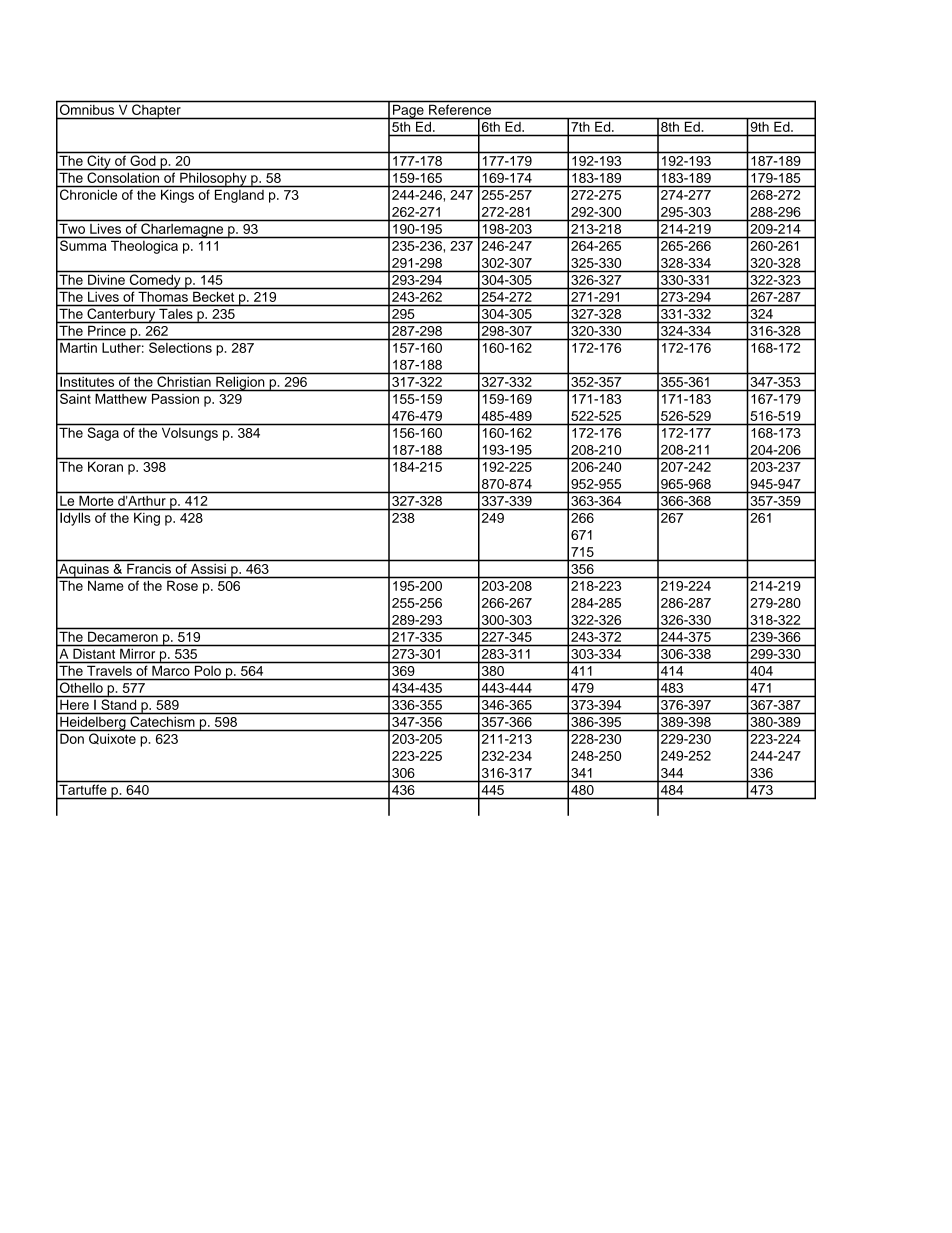 This screenshot has height=1233, width=952. What do you see at coordinates (121, 399) in the screenshot?
I see `Matthew` at bounding box center [121, 399].
